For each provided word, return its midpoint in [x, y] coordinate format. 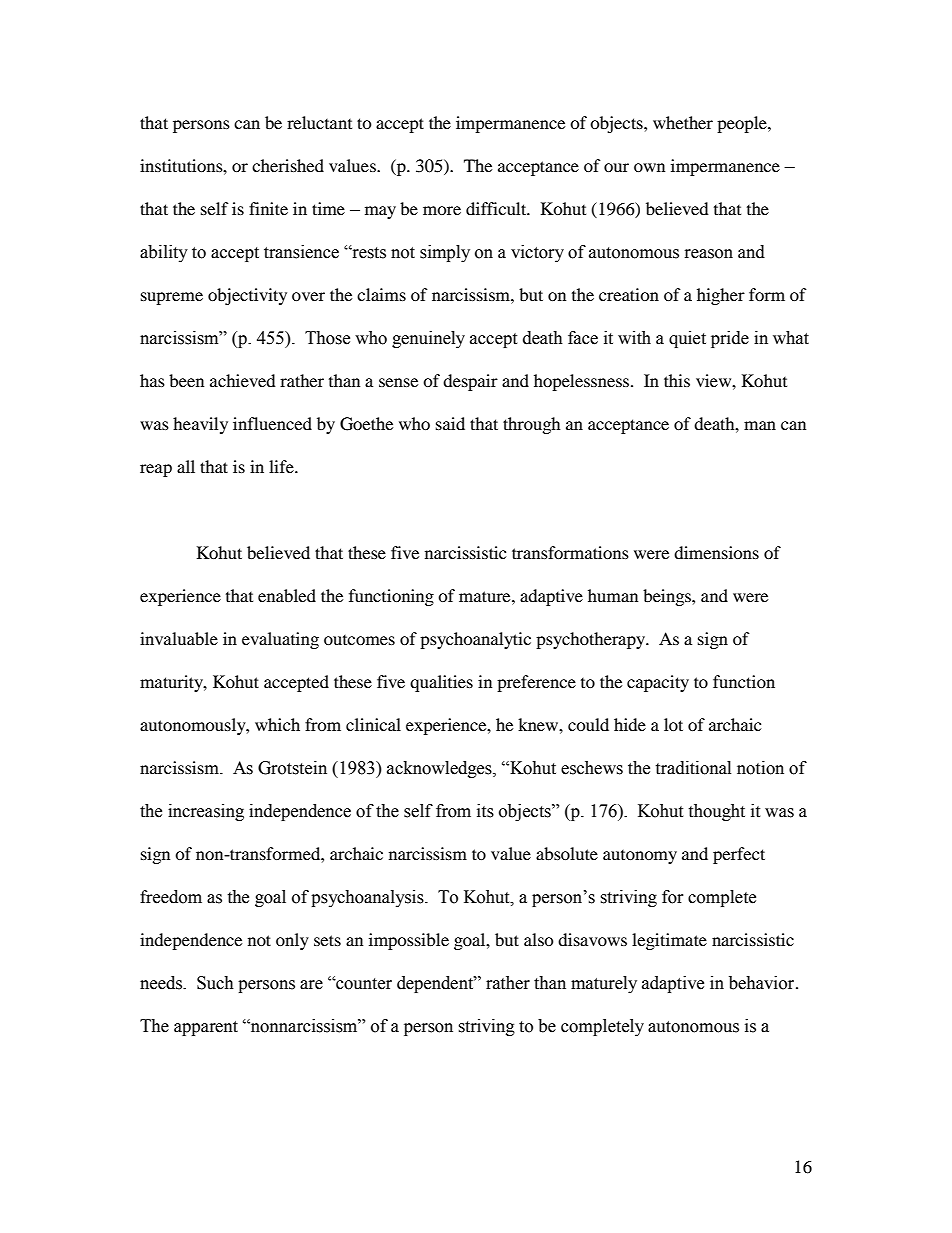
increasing [206, 812]
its [485, 811]
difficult [497, 208]
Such [215, 983]
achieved [243, 380]
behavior [763, 983]
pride [730, 339]
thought [716, 812]
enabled [287, 595]
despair [470, 382]
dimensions [716, 552]
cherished [288, 165]
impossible [409, 941]
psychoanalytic [475, 640]
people [743, 124]
